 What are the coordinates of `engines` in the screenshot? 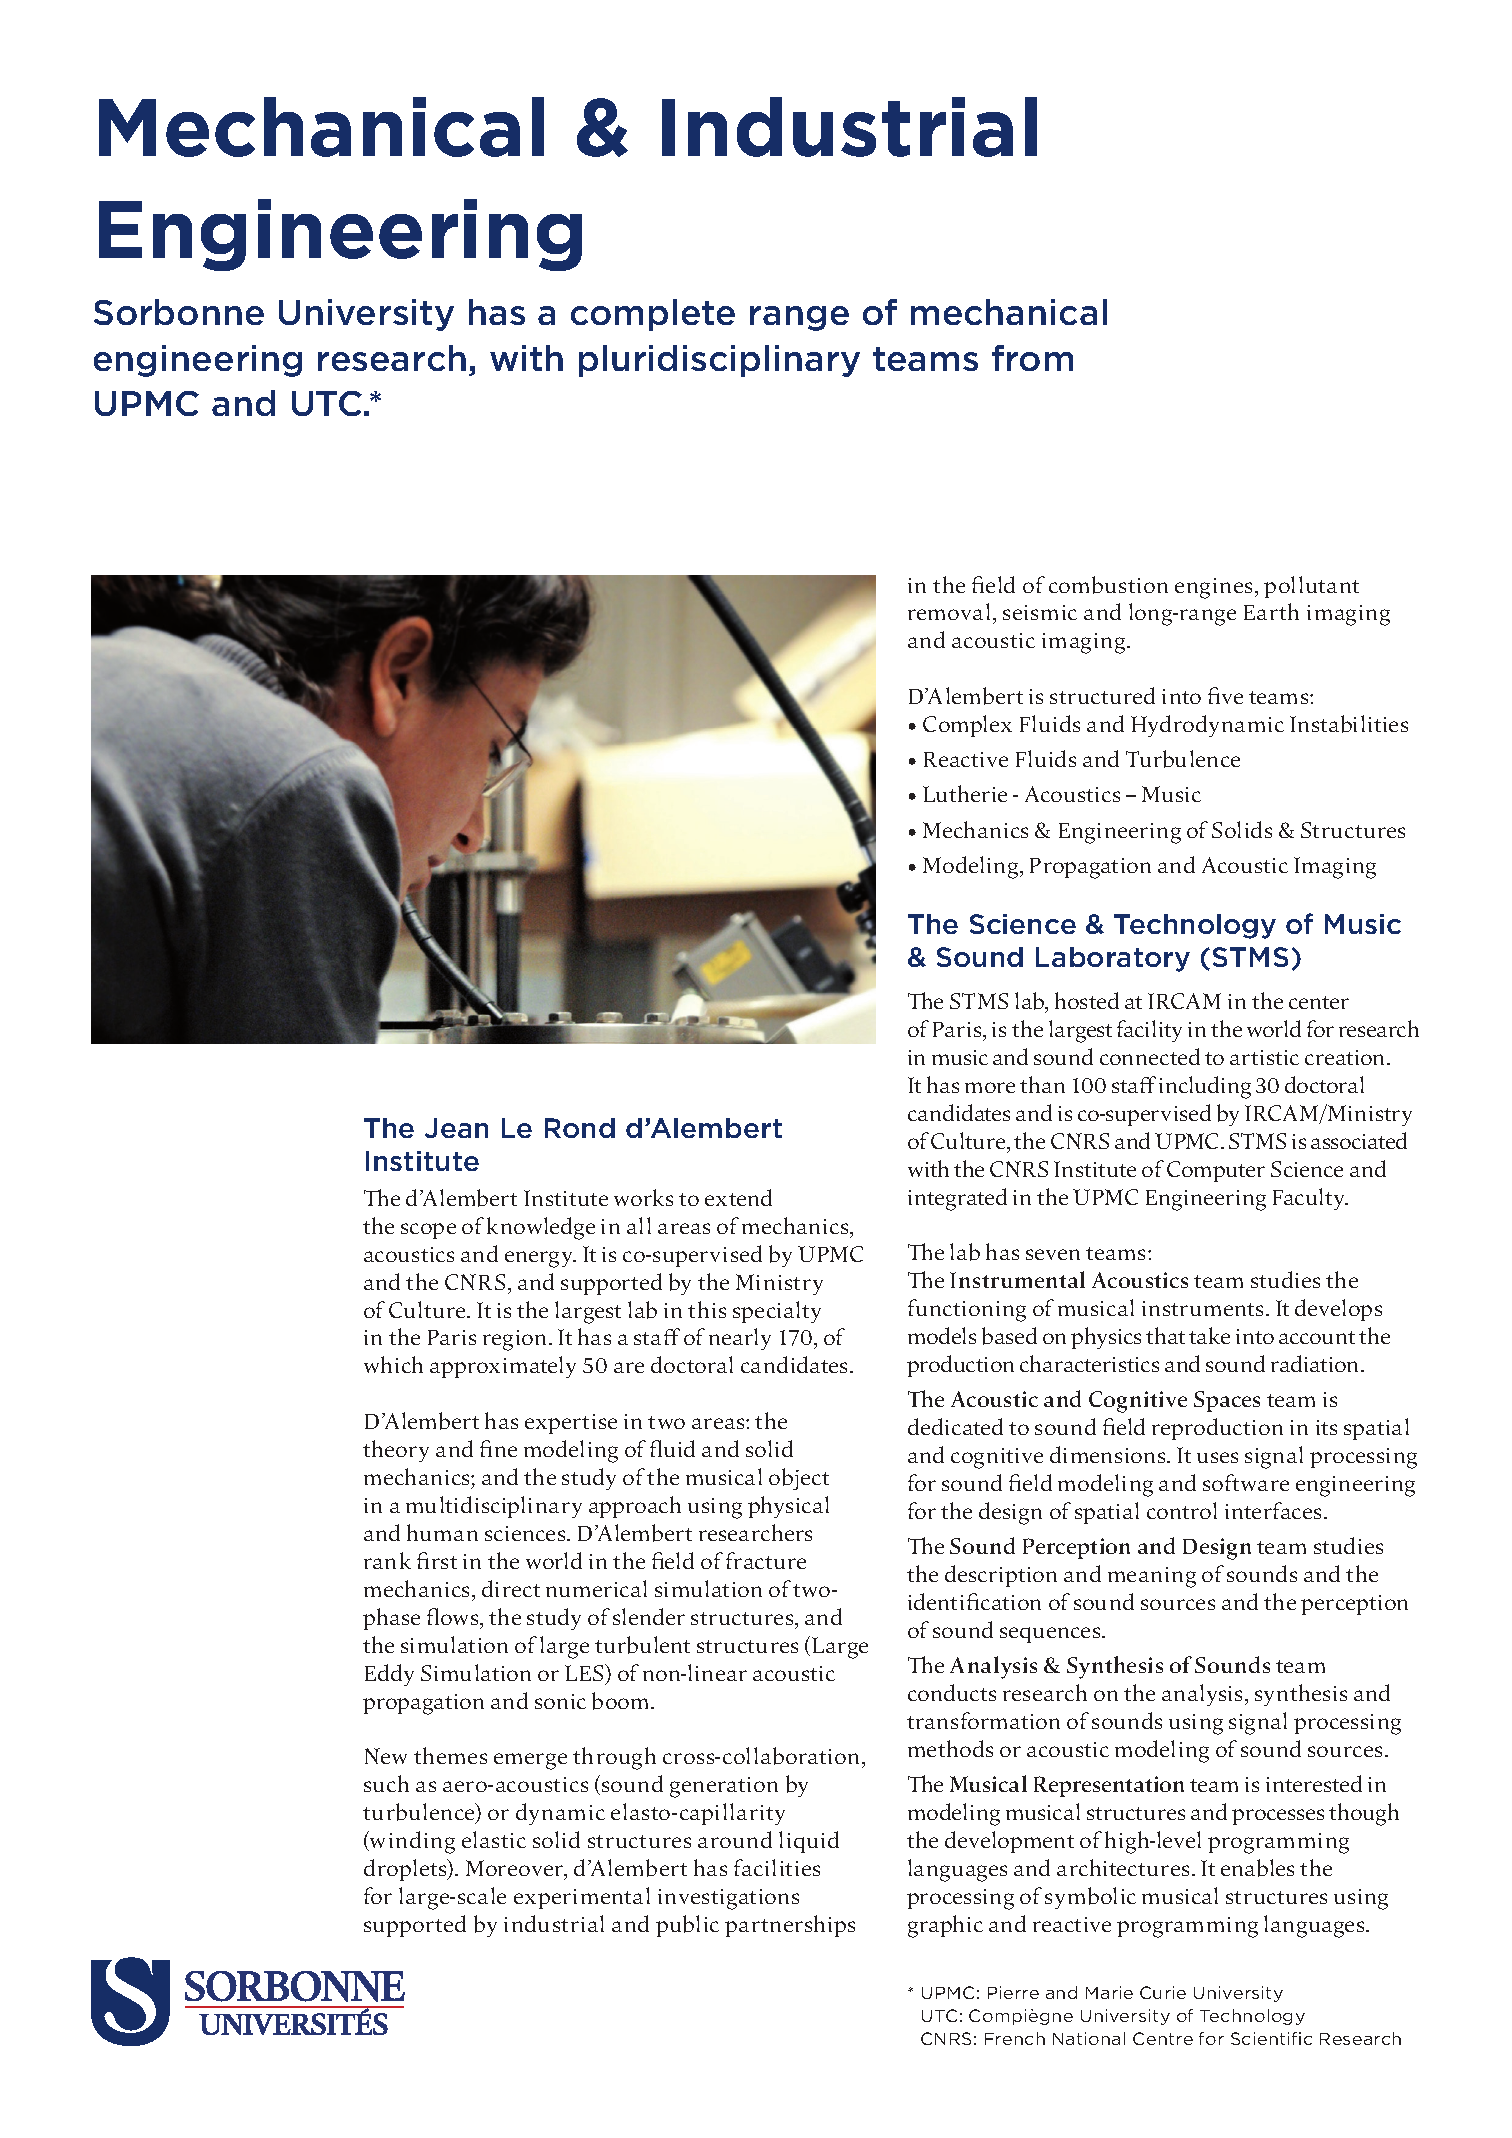 It's located at (1213, 588).
